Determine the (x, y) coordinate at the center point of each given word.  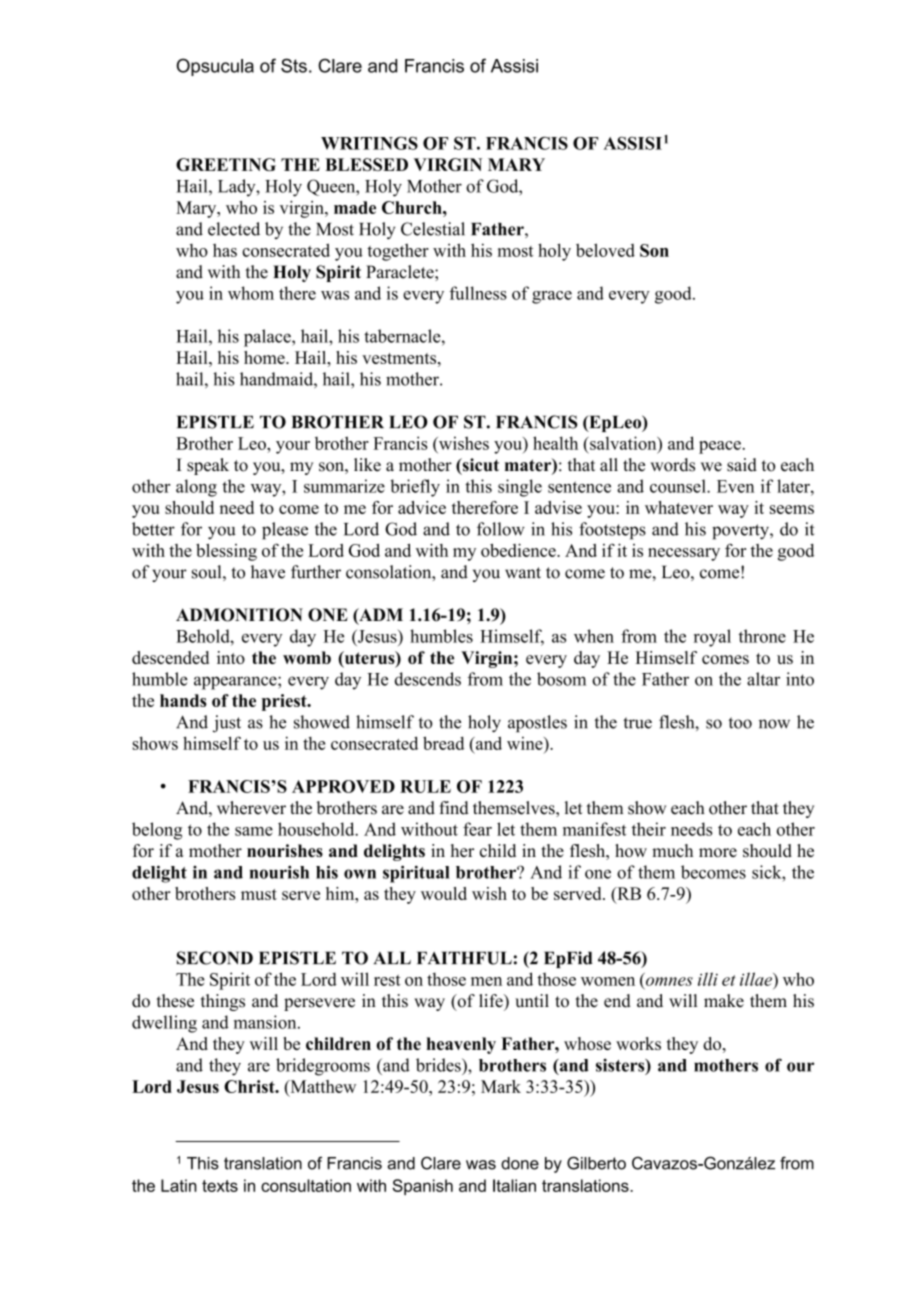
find (454, 808)
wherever (251, 808)
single (520, 488)
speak (208, 466)
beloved (605, 250)
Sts (294, 65)
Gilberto (596, 1163)
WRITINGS (369, 143)
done (520, 1163)
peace (721, 447)
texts (220, 1186)
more (718, 852)
